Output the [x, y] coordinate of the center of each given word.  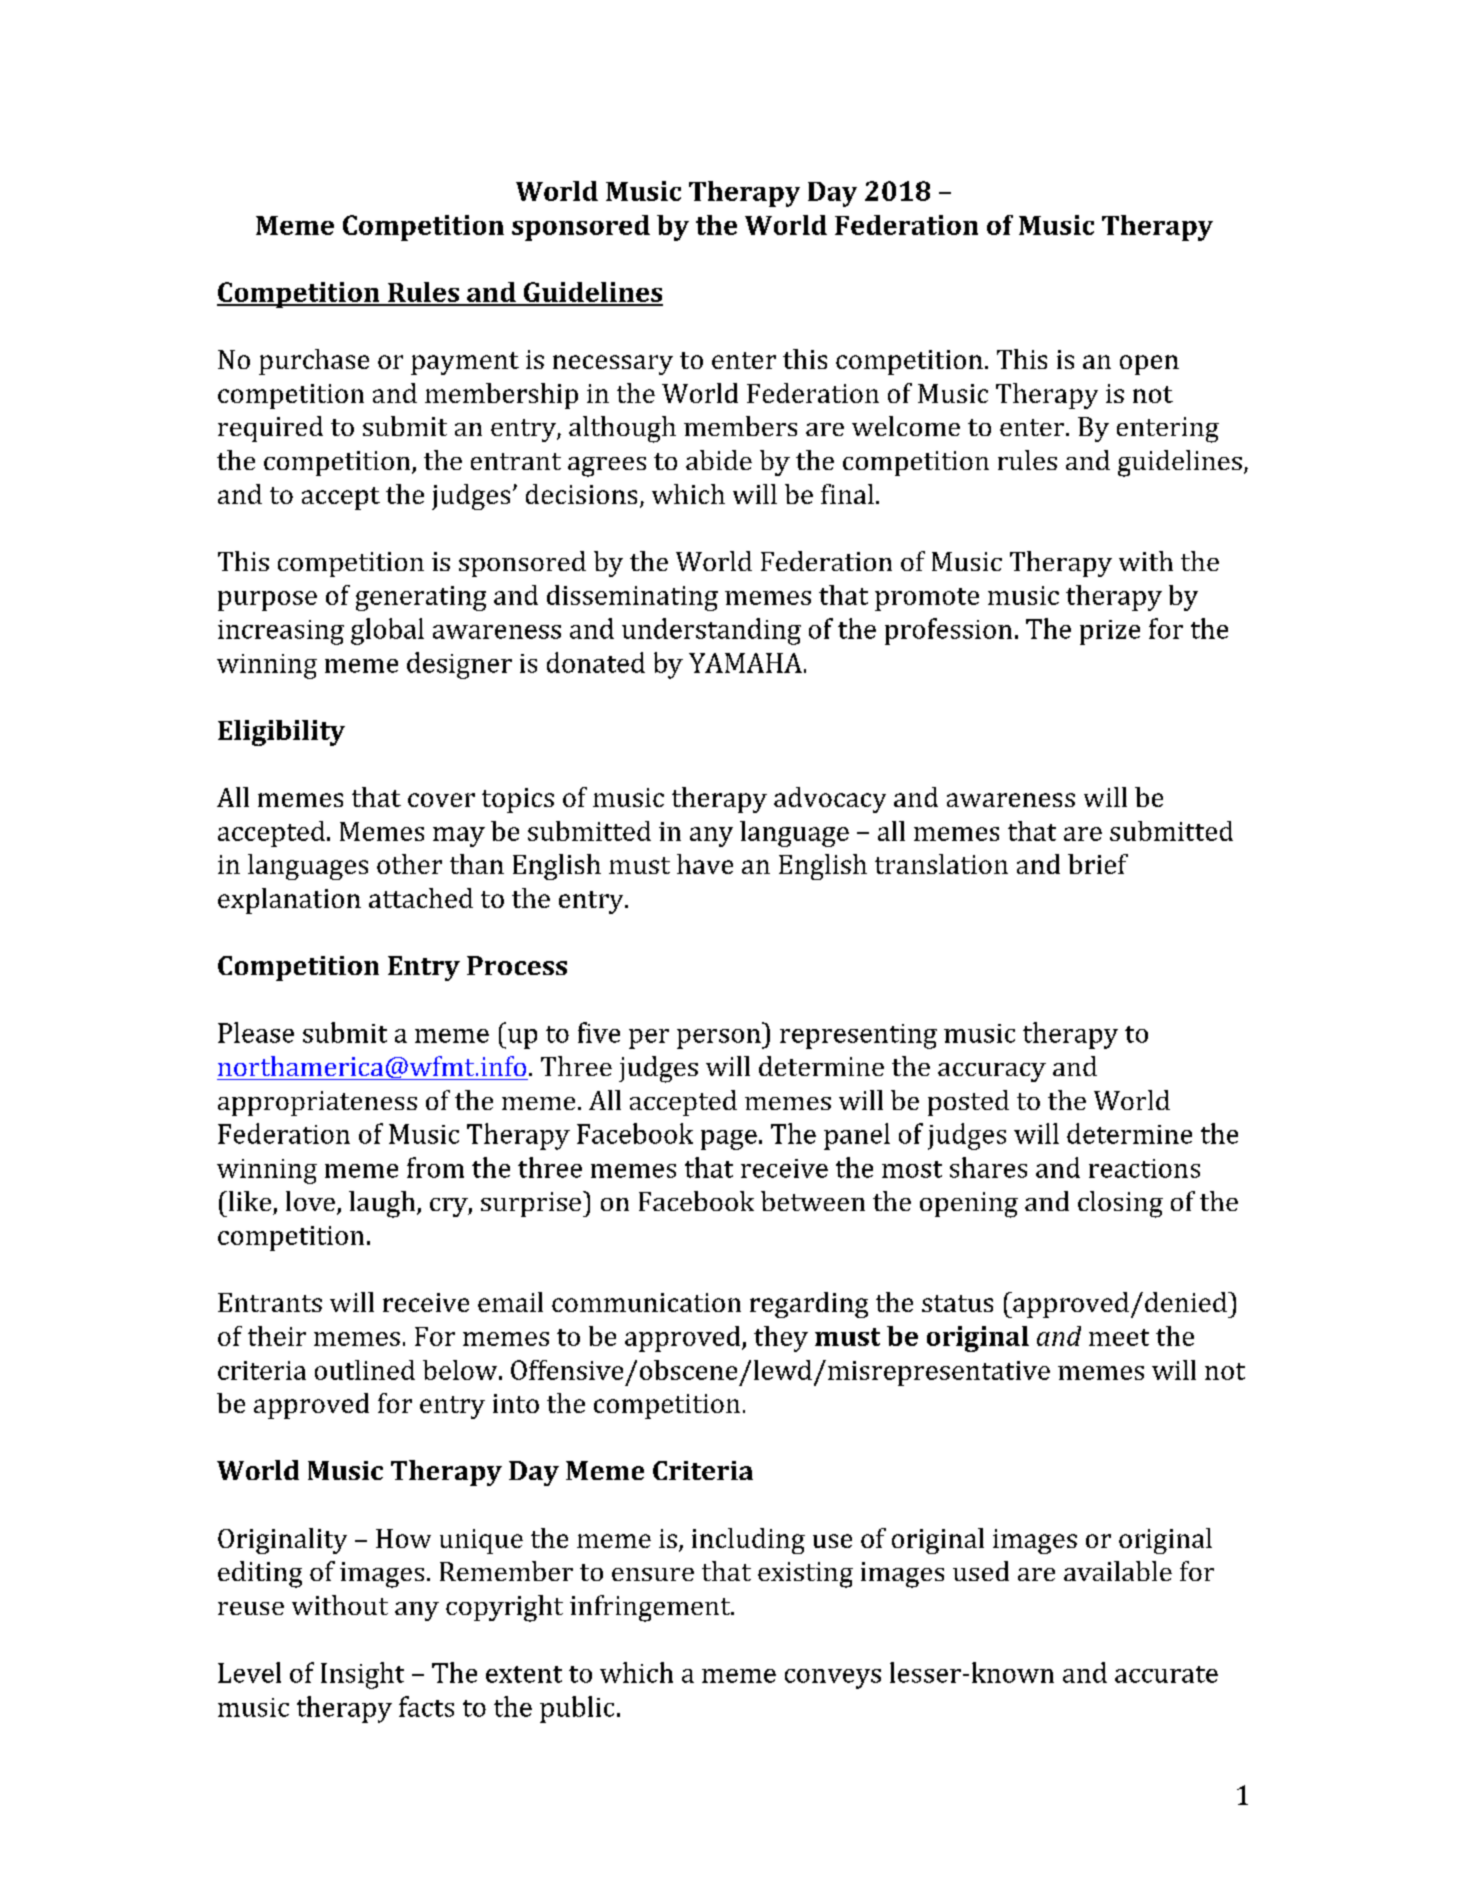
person [720, 1039]
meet [1119, 1337]
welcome [906, 426]
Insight [362, 1675]
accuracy [992, 1072]
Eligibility [281, 733]
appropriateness [317, 1103]
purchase [314, 362]
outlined [365, 1370]
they [781, 1339]
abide [719, 460]
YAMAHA [745, 663]
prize [1110, 632]
